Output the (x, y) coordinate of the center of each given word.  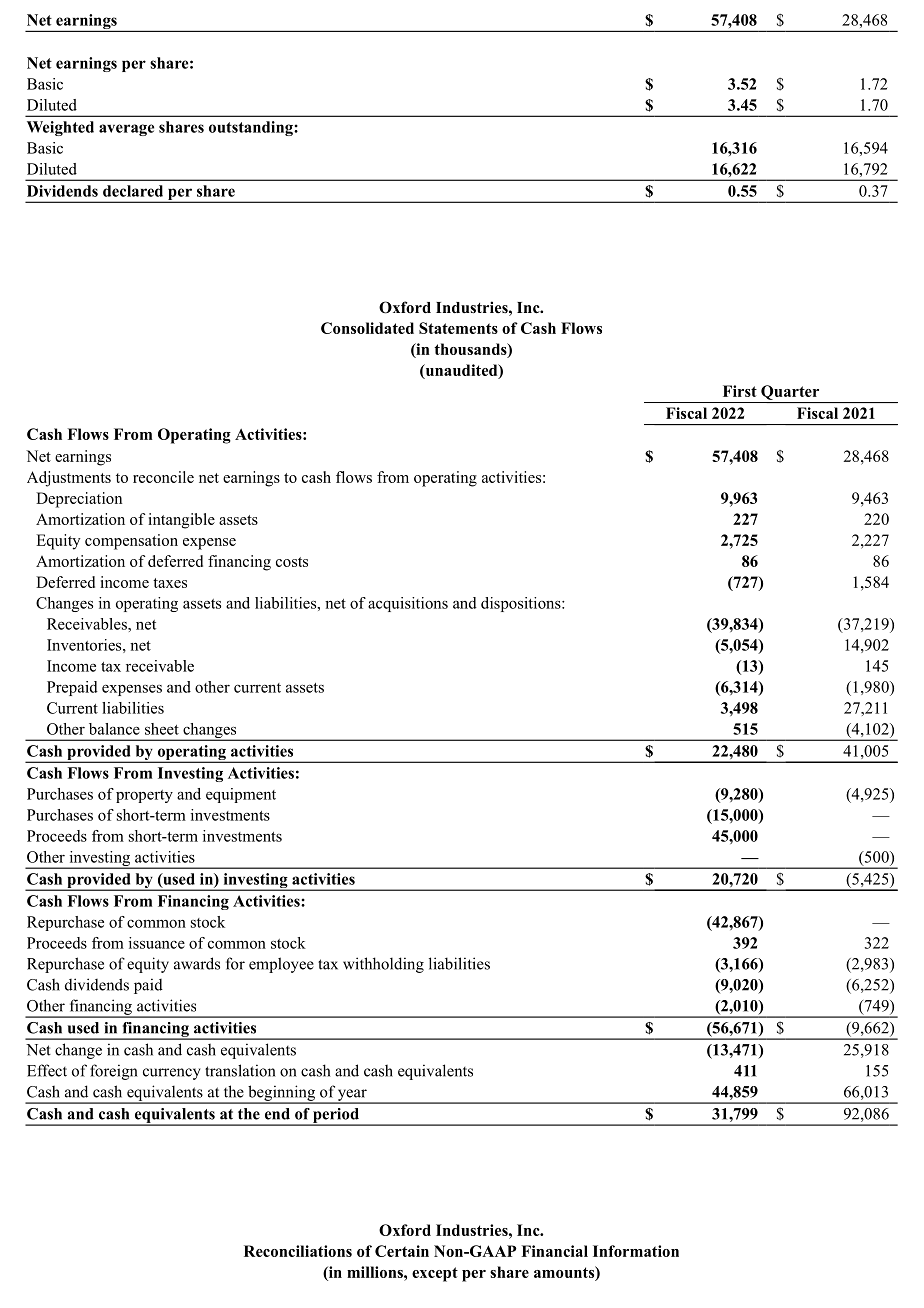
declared (133, 191)
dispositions (521, 604)
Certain (402, 1251)
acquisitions (408, 604)
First (740, 391)
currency (172, 1074)
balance (114, 729)
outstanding (252, 128)
